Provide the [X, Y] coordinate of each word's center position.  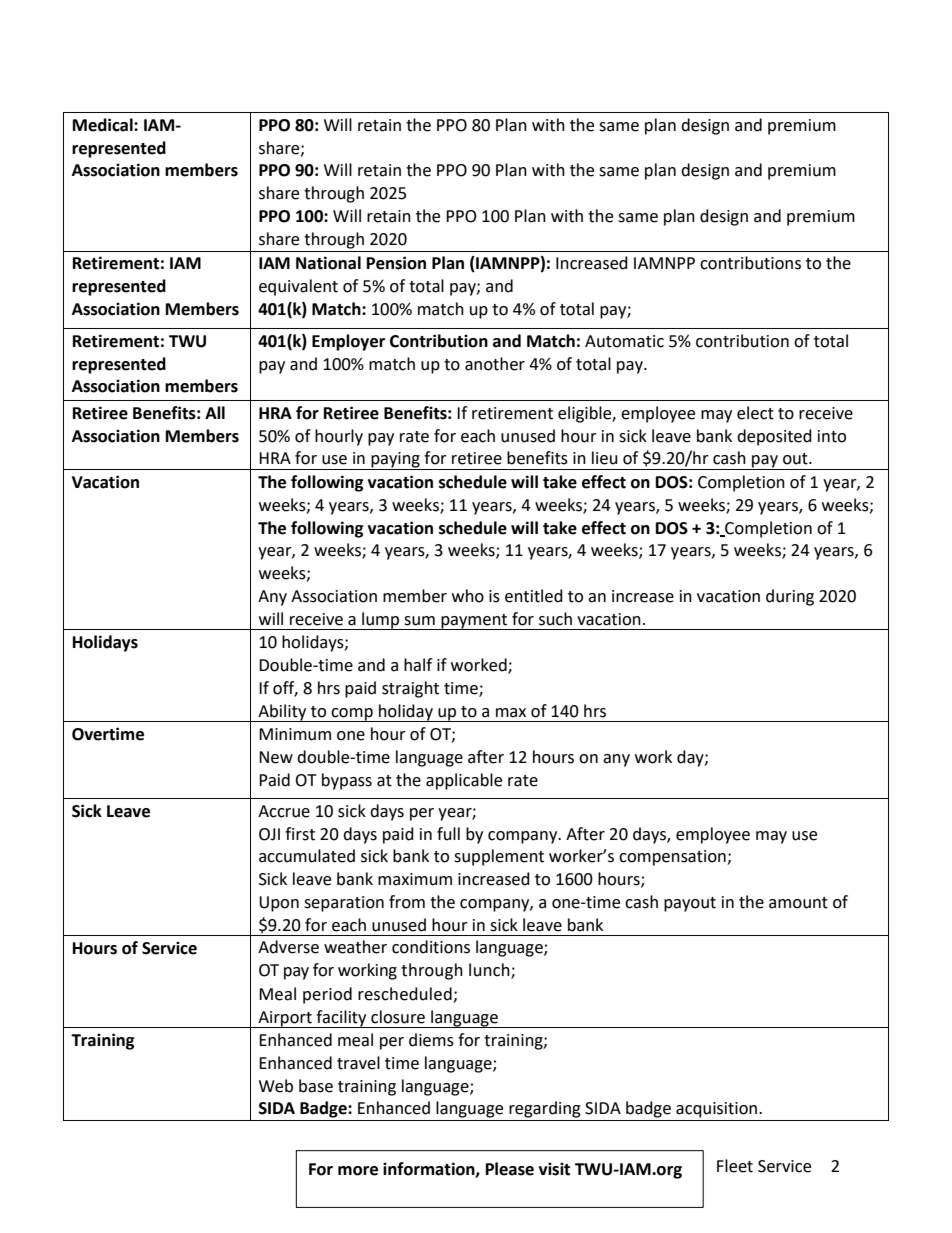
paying [395, 461]
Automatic [624, 341]
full [448, 834]
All [215, 412]
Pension [396, 263]
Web [276, 1086]
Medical [104, 125]
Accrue [284, 811]
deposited [774, 437]
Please [510, 1169]
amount [798, 903]
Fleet [735, 1166]
